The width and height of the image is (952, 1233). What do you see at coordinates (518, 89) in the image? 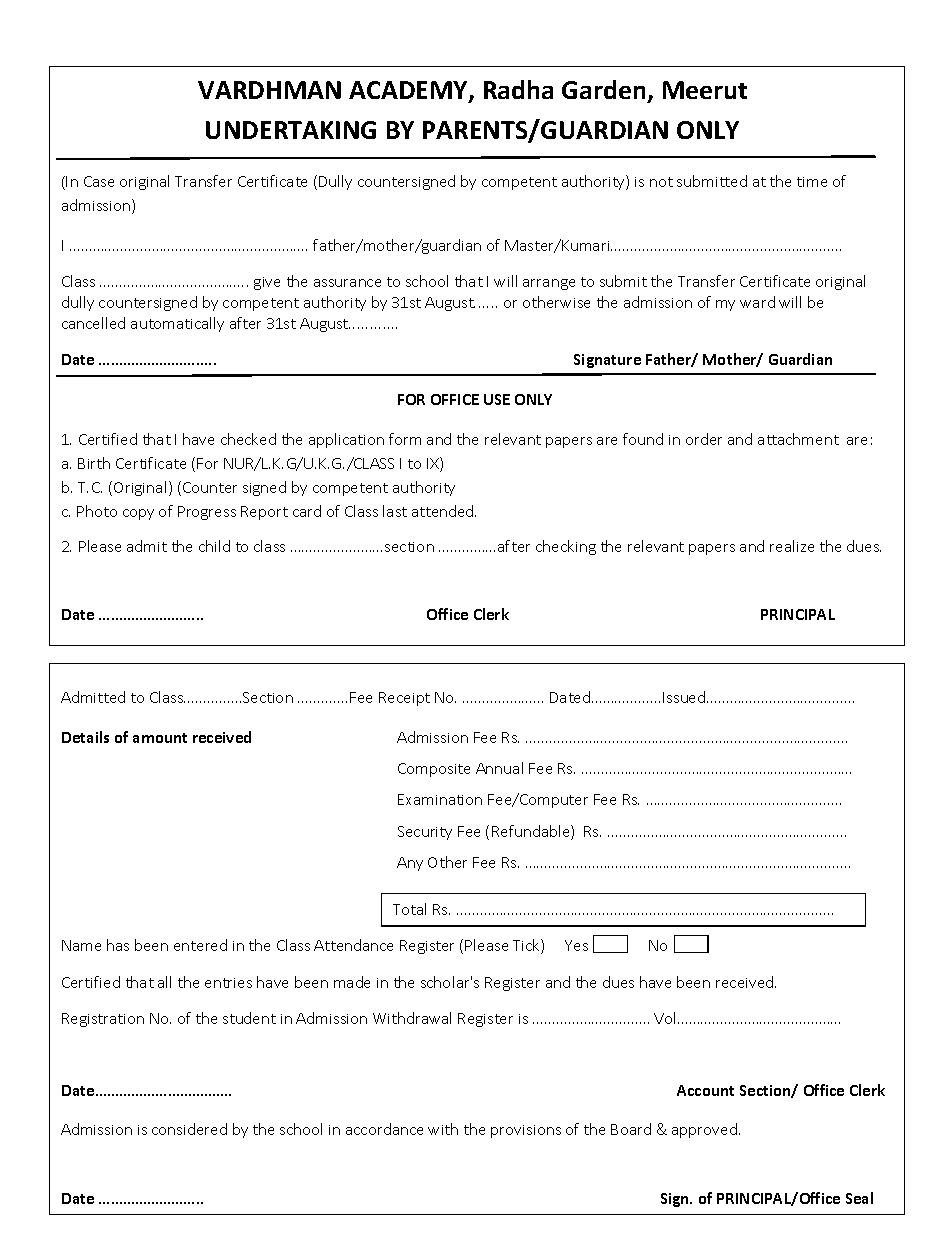
I see `Radha` at bounding box center [518, 89].
